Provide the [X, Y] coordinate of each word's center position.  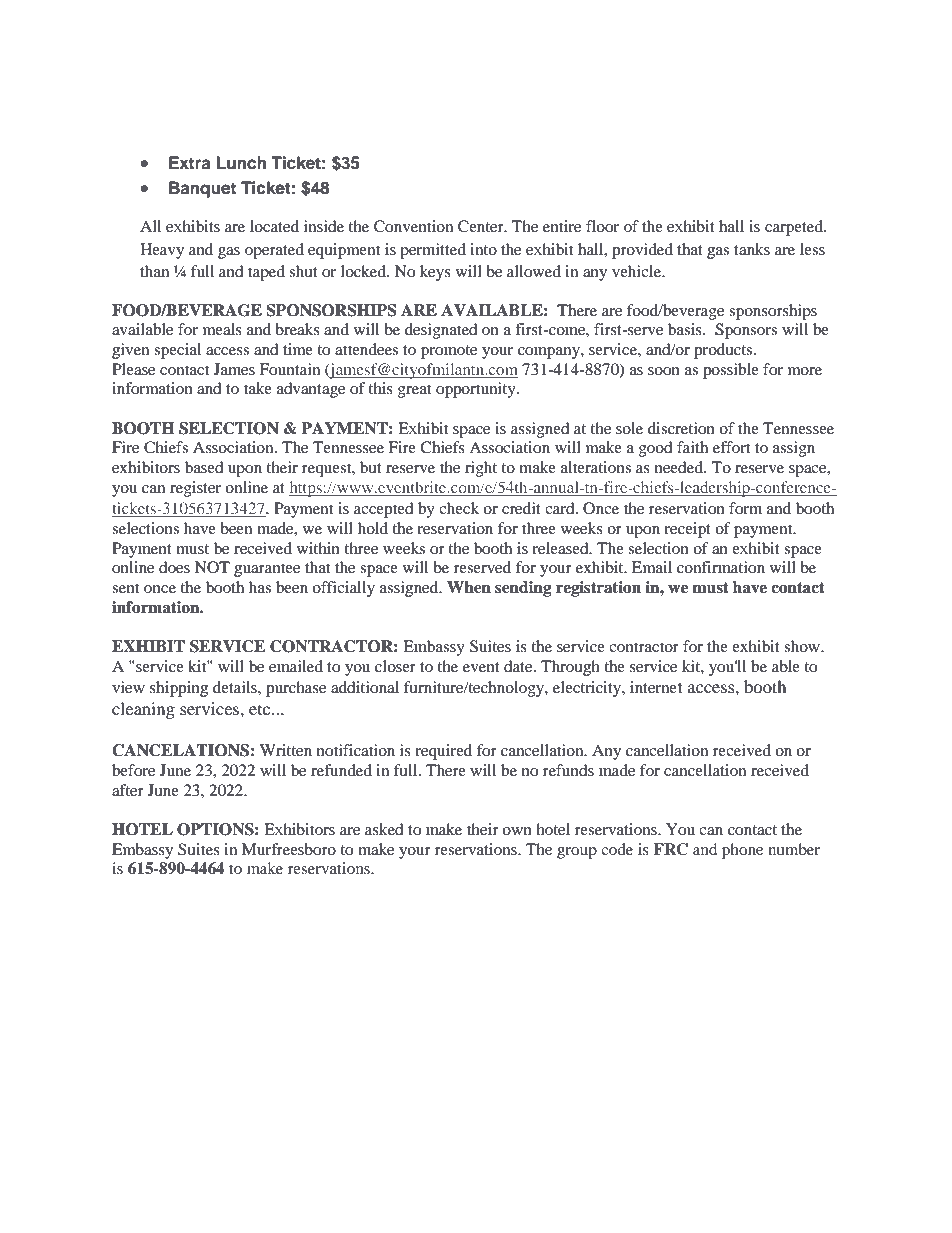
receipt [687, 530]
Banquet [202, 189]
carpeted [795, 228]
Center [482, 226]
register [195, 489]
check [459, 508]
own [517, 831]
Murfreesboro [289, 849]
